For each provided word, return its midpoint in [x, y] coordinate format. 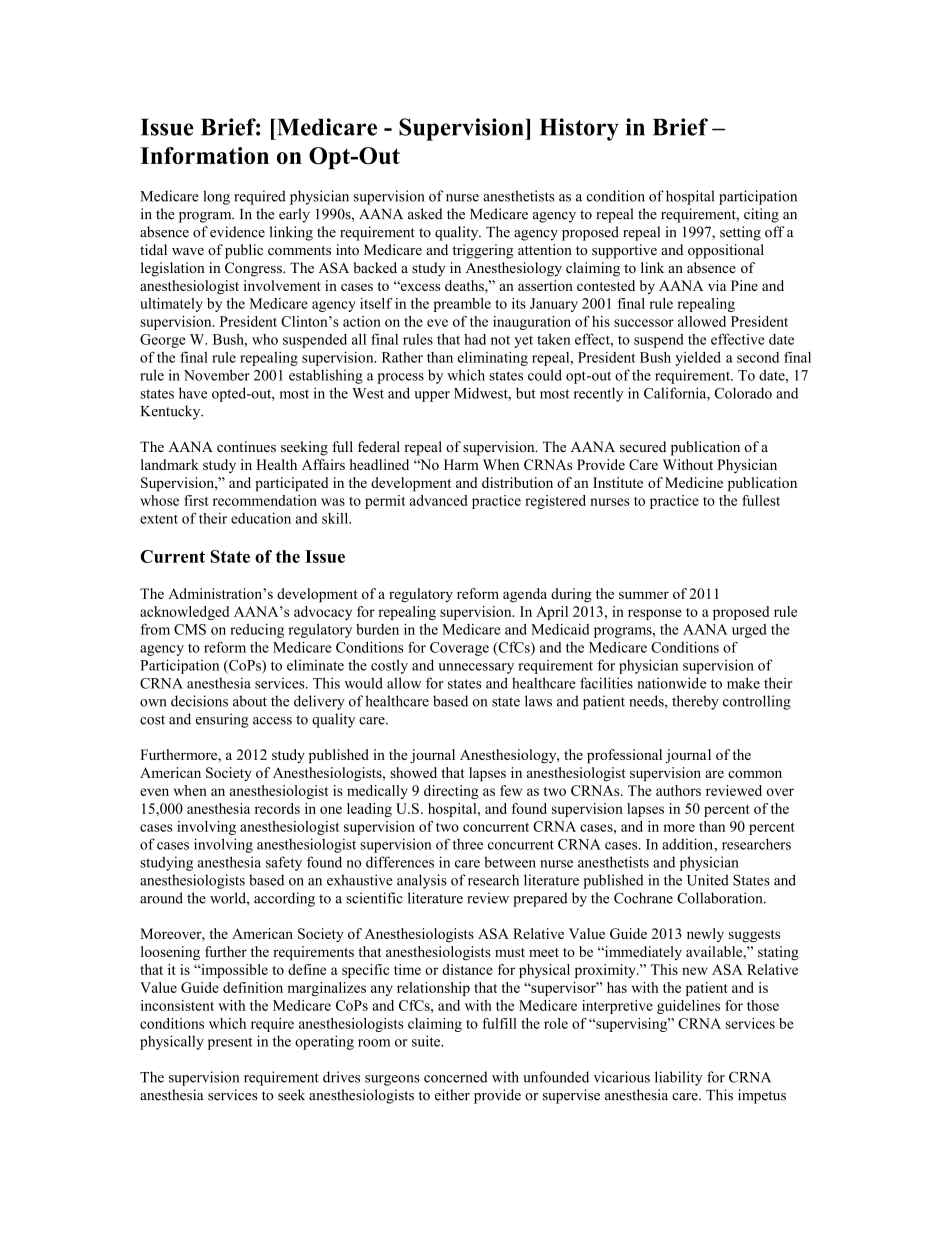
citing [761, 215]
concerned [456, 1077]
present [230, 1043]
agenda [525, 595]
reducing [257, 631]
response [655, 614]
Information [204, 155]
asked [425, 214]
